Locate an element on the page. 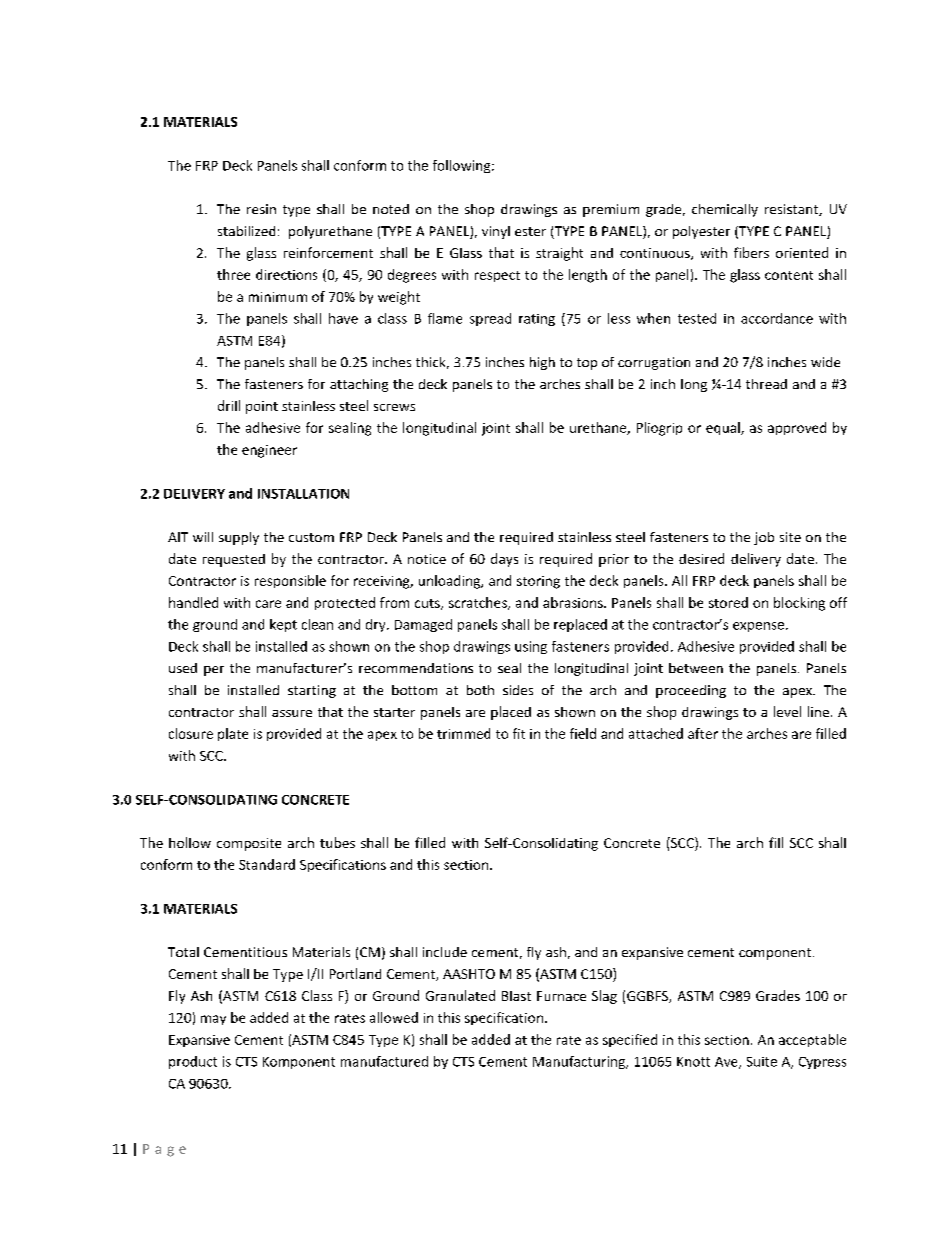  using is located at coordinates (531, 647).
